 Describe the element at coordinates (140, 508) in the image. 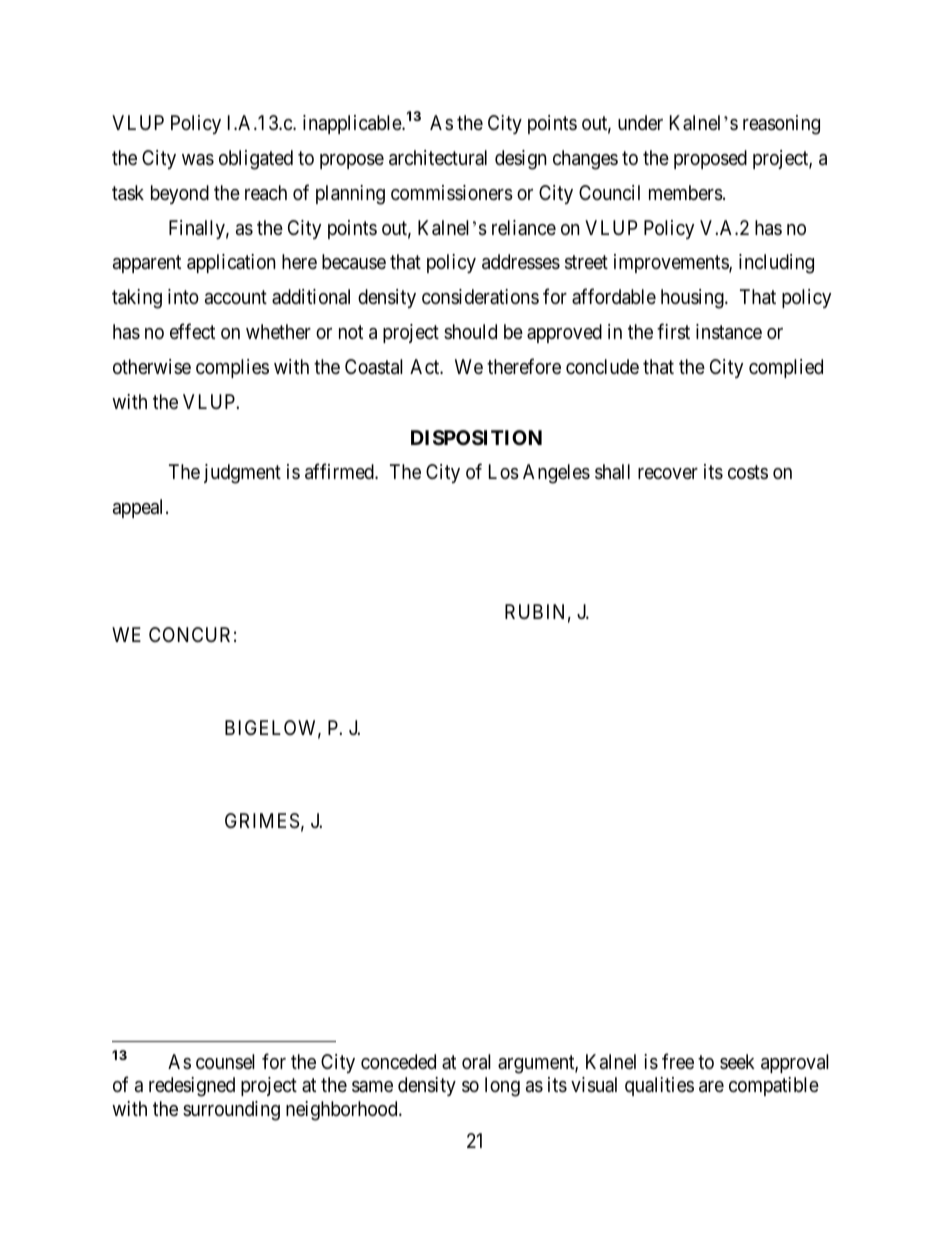

I see `appeal` at that location.
